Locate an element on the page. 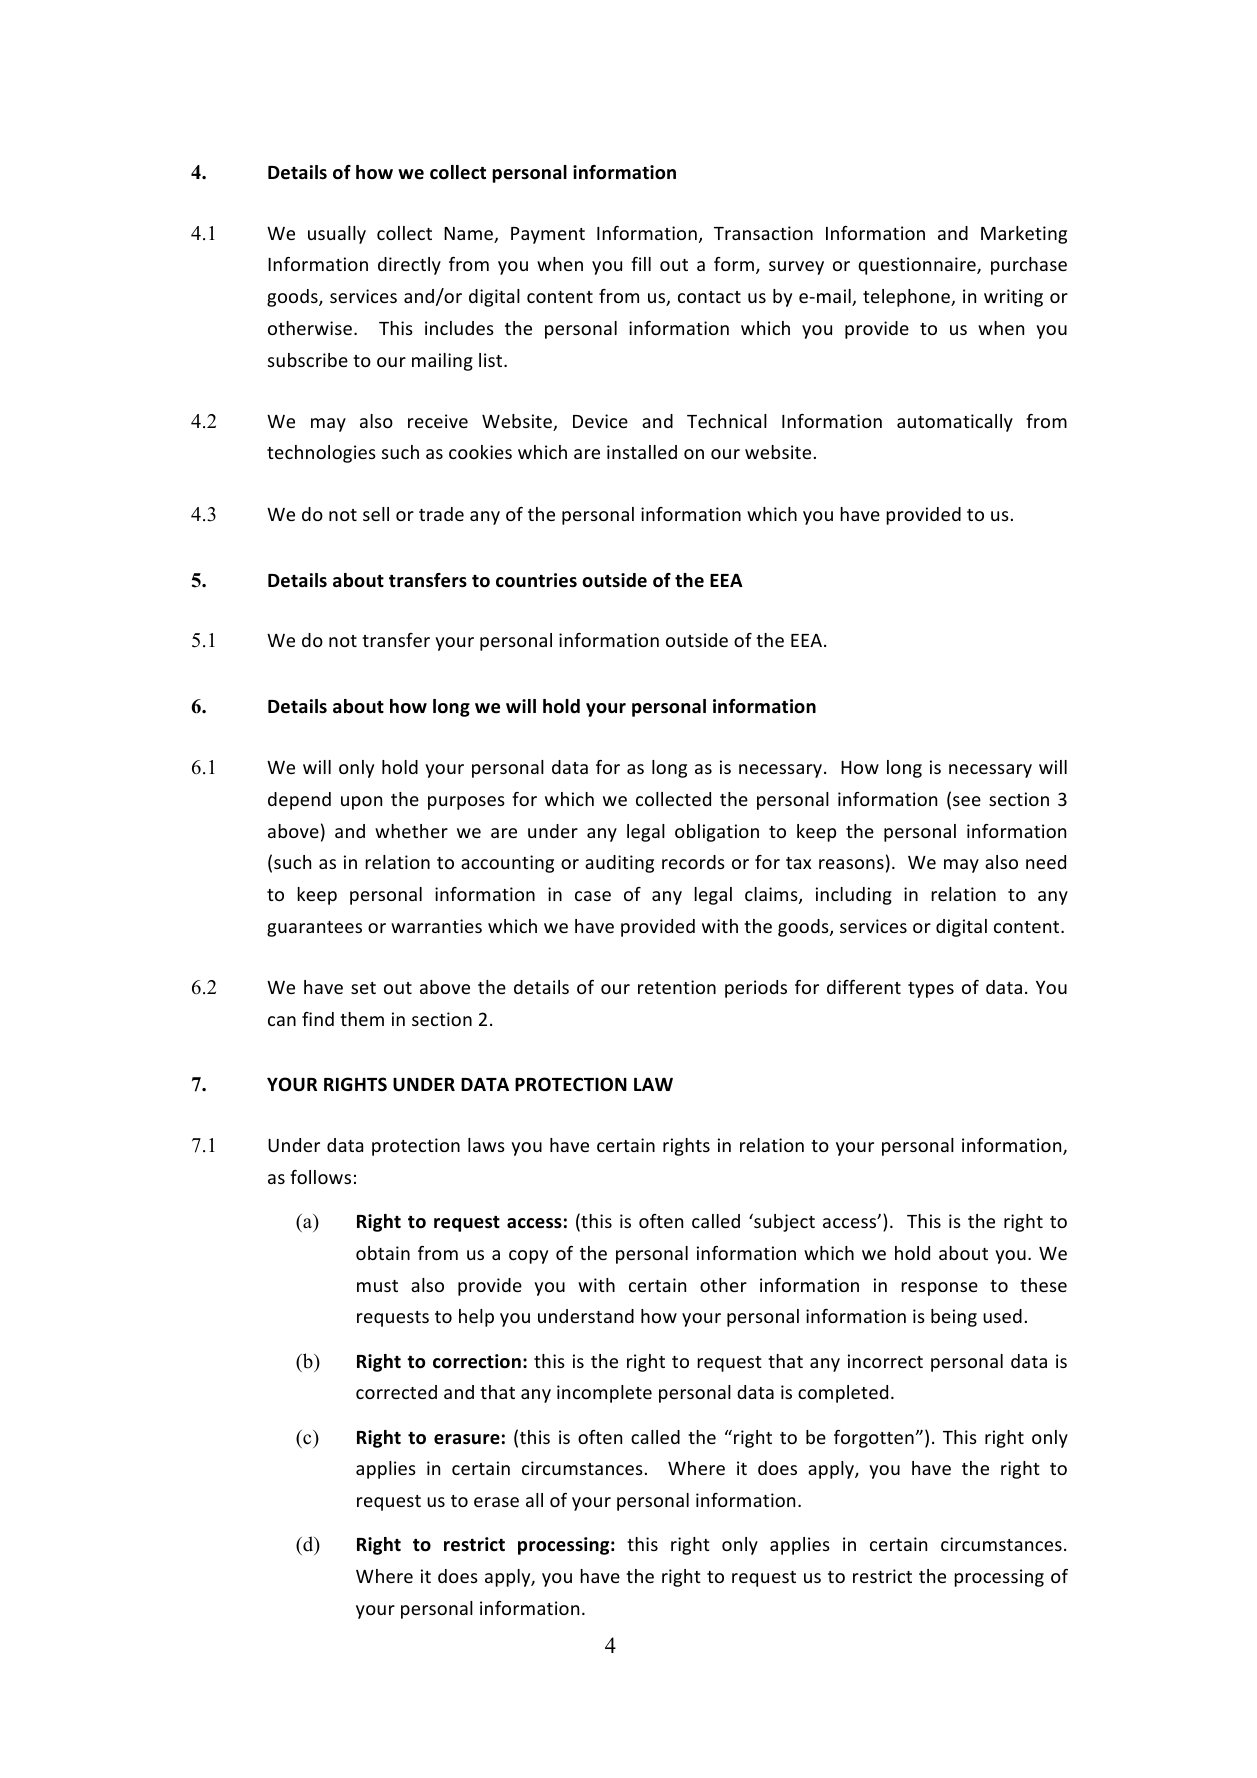 The width and height of the page is (1257, 1778). fill is located at coordinates (641, 264).
